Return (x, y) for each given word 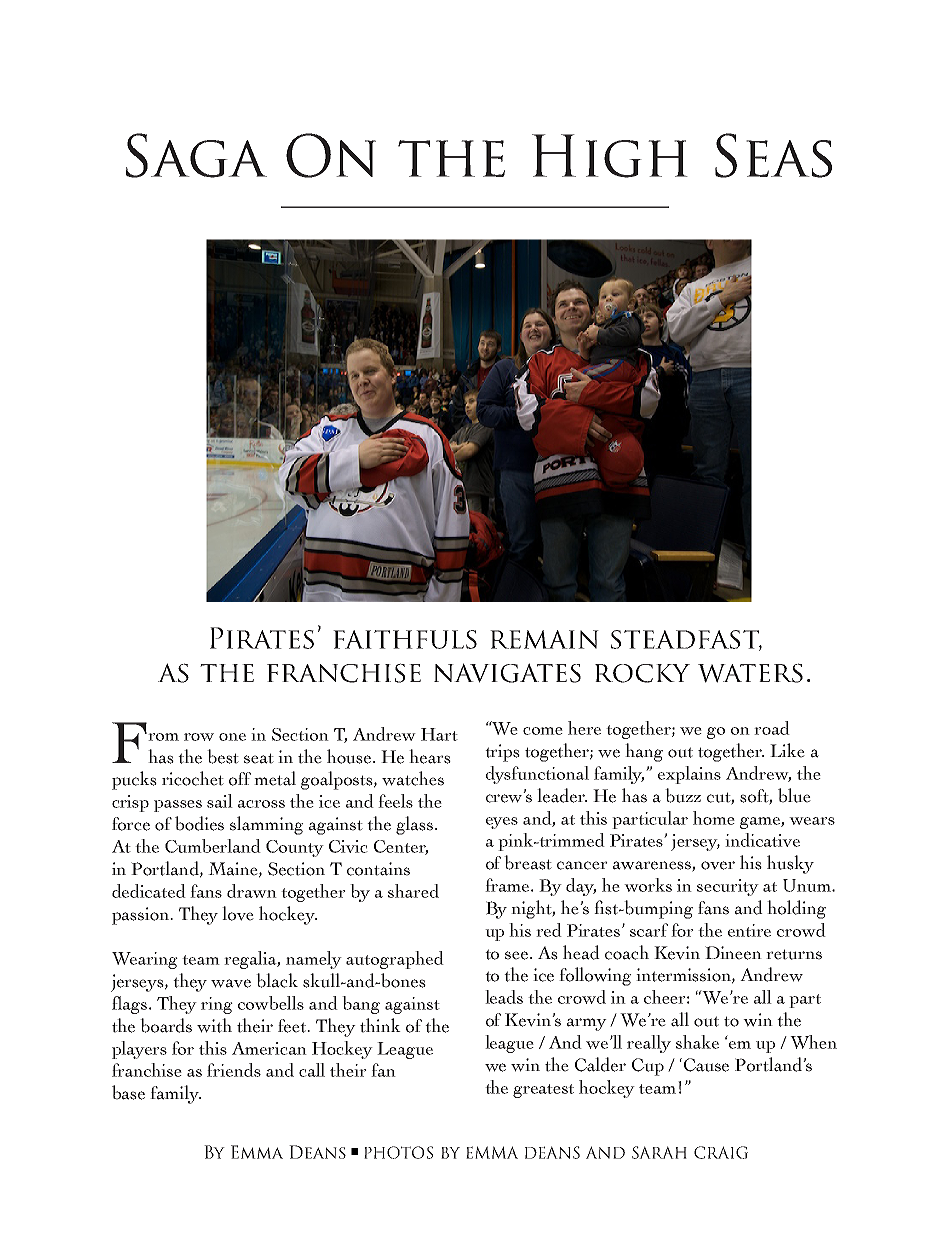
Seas (773, 155)
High (610, 156)
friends (234, 1070)
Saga (196, 155)
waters (750, 673)
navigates (507, 673)
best (223, 756)
